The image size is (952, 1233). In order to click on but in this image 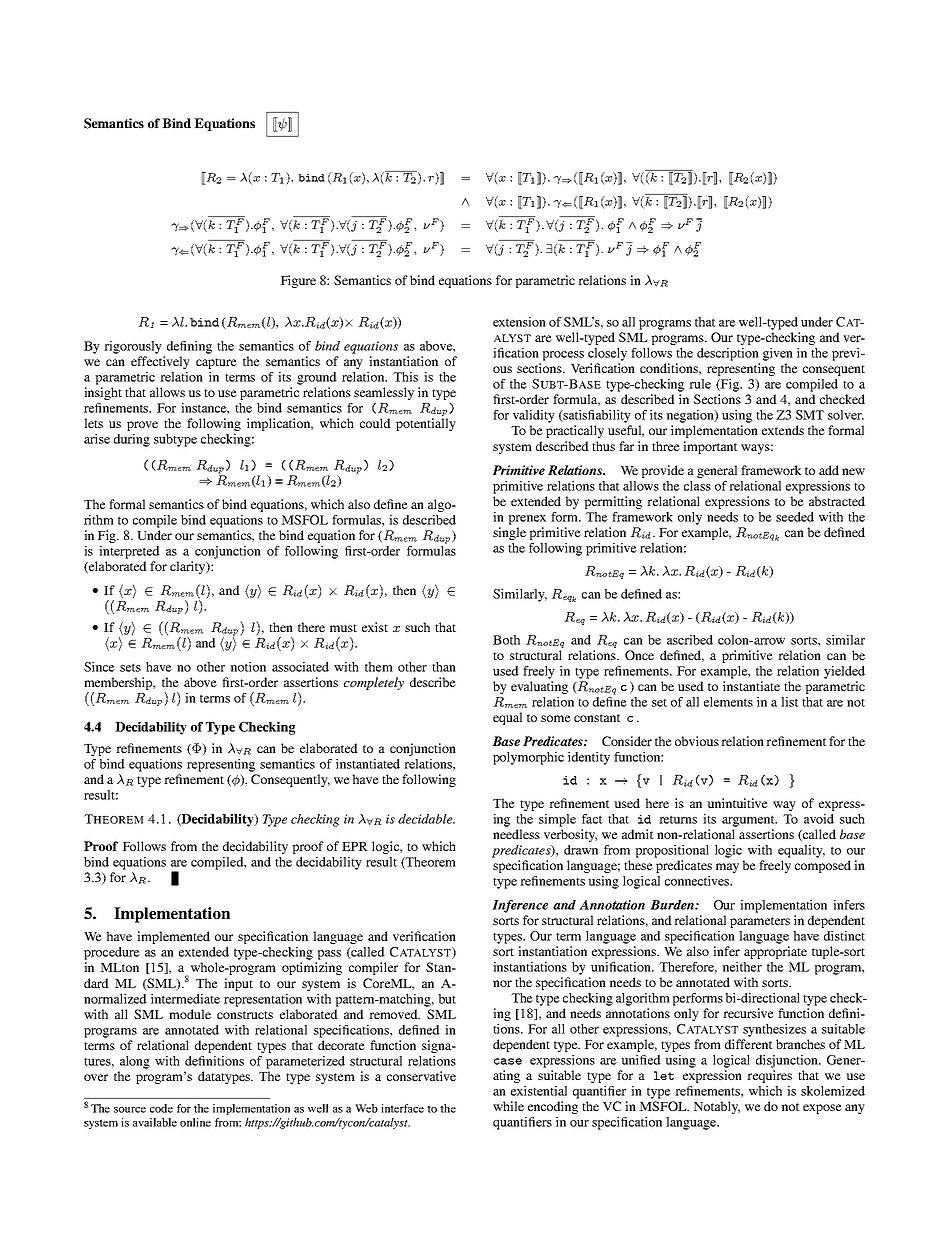, I will do `click(447, 999)`.
